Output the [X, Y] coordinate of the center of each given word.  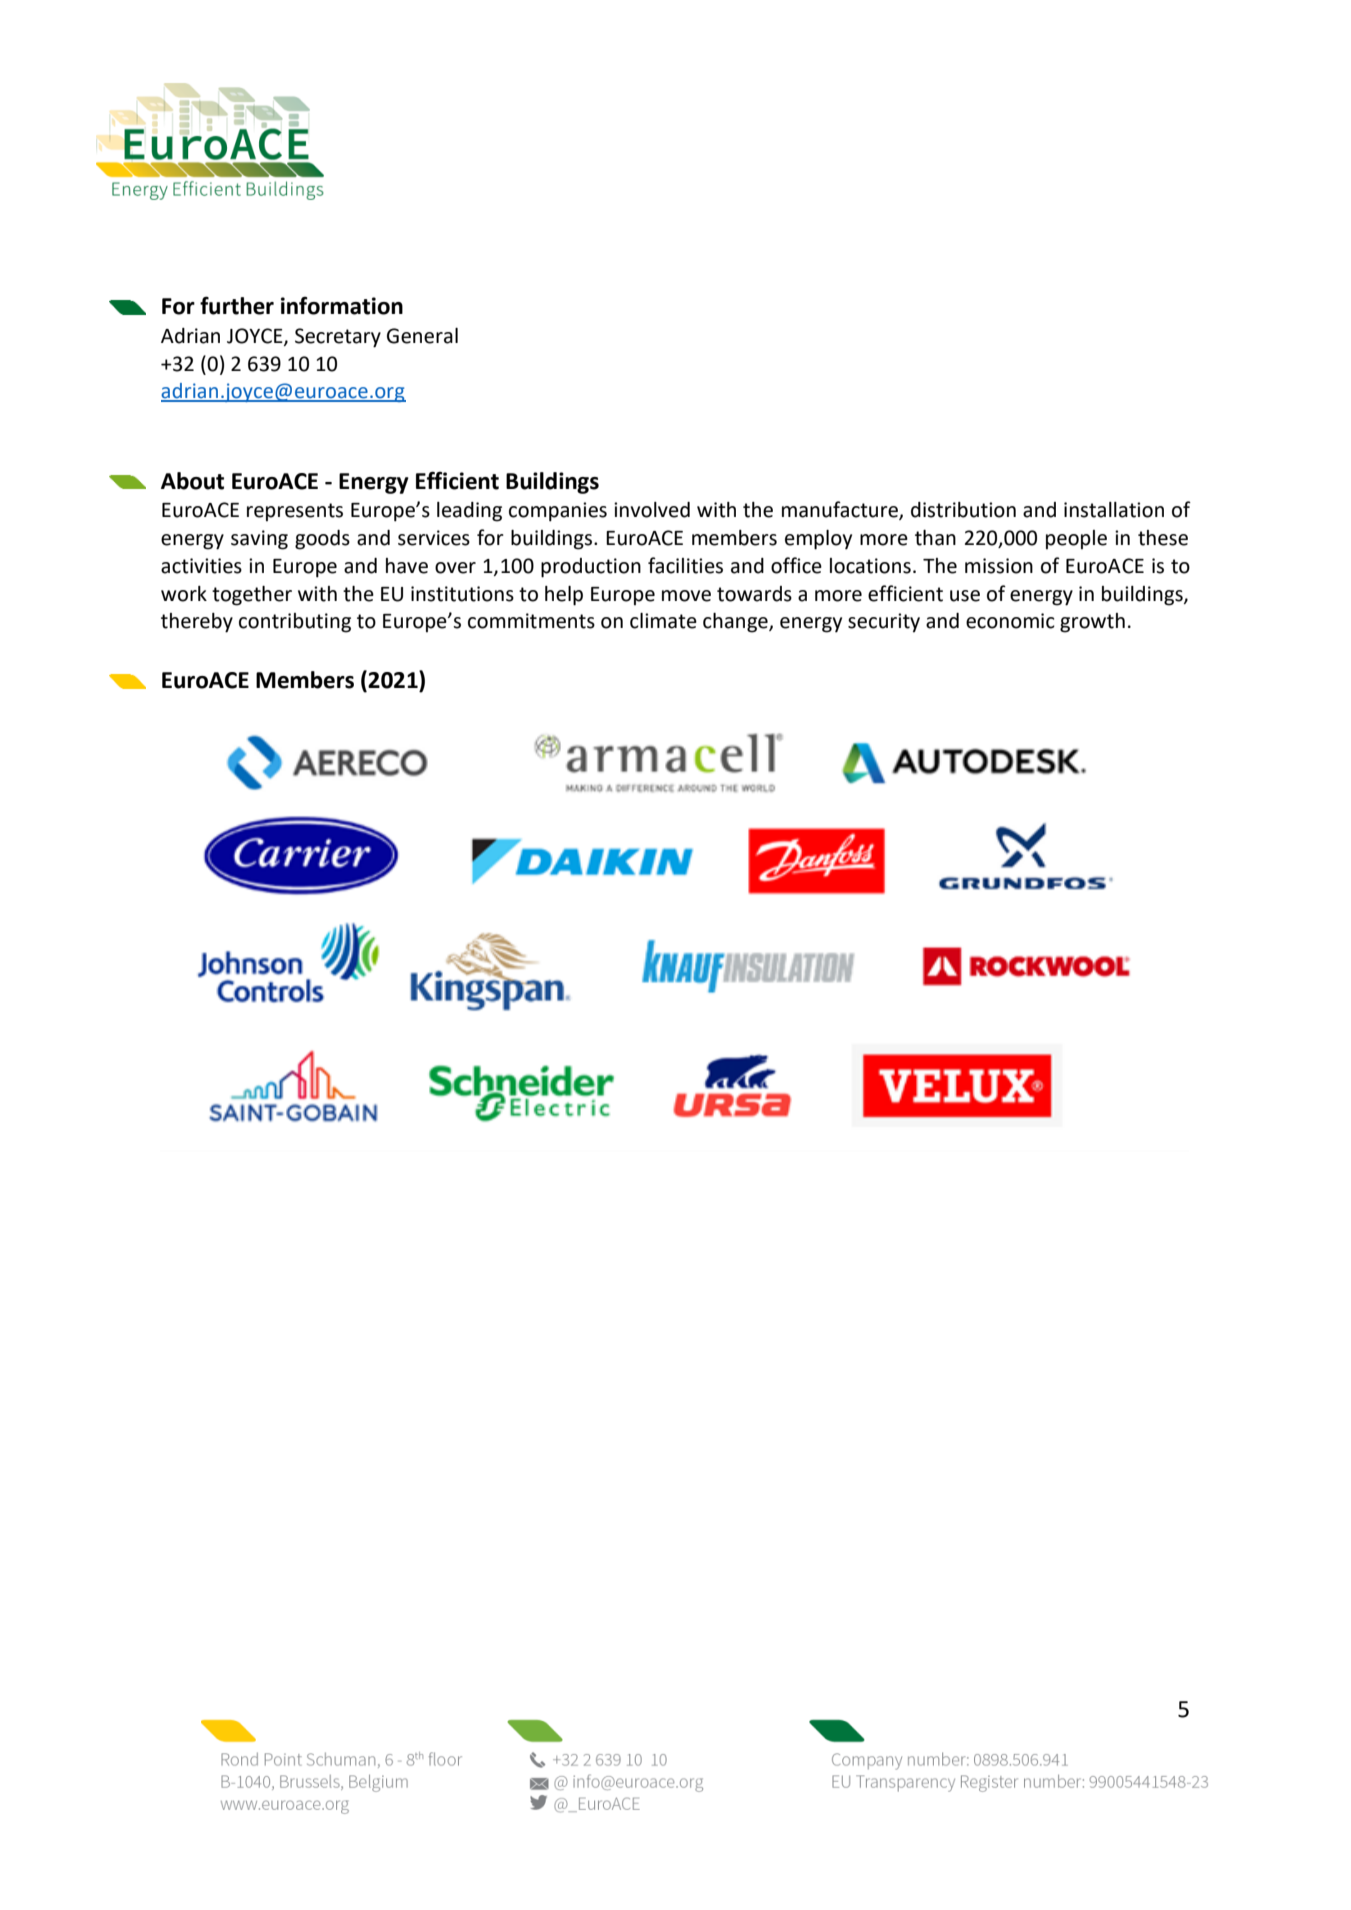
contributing [295, 623]
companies [558, 512]
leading [469, 512]
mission [999, 566]
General [422, 336]
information [342, 305]
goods [322, 540]
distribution [963, 510]
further [237, 305]
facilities [685, 565]
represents [295, 512]
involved [652, 510]
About [192, 481]
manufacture [841, 510]
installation [1114, 510]
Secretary [338, 338]
